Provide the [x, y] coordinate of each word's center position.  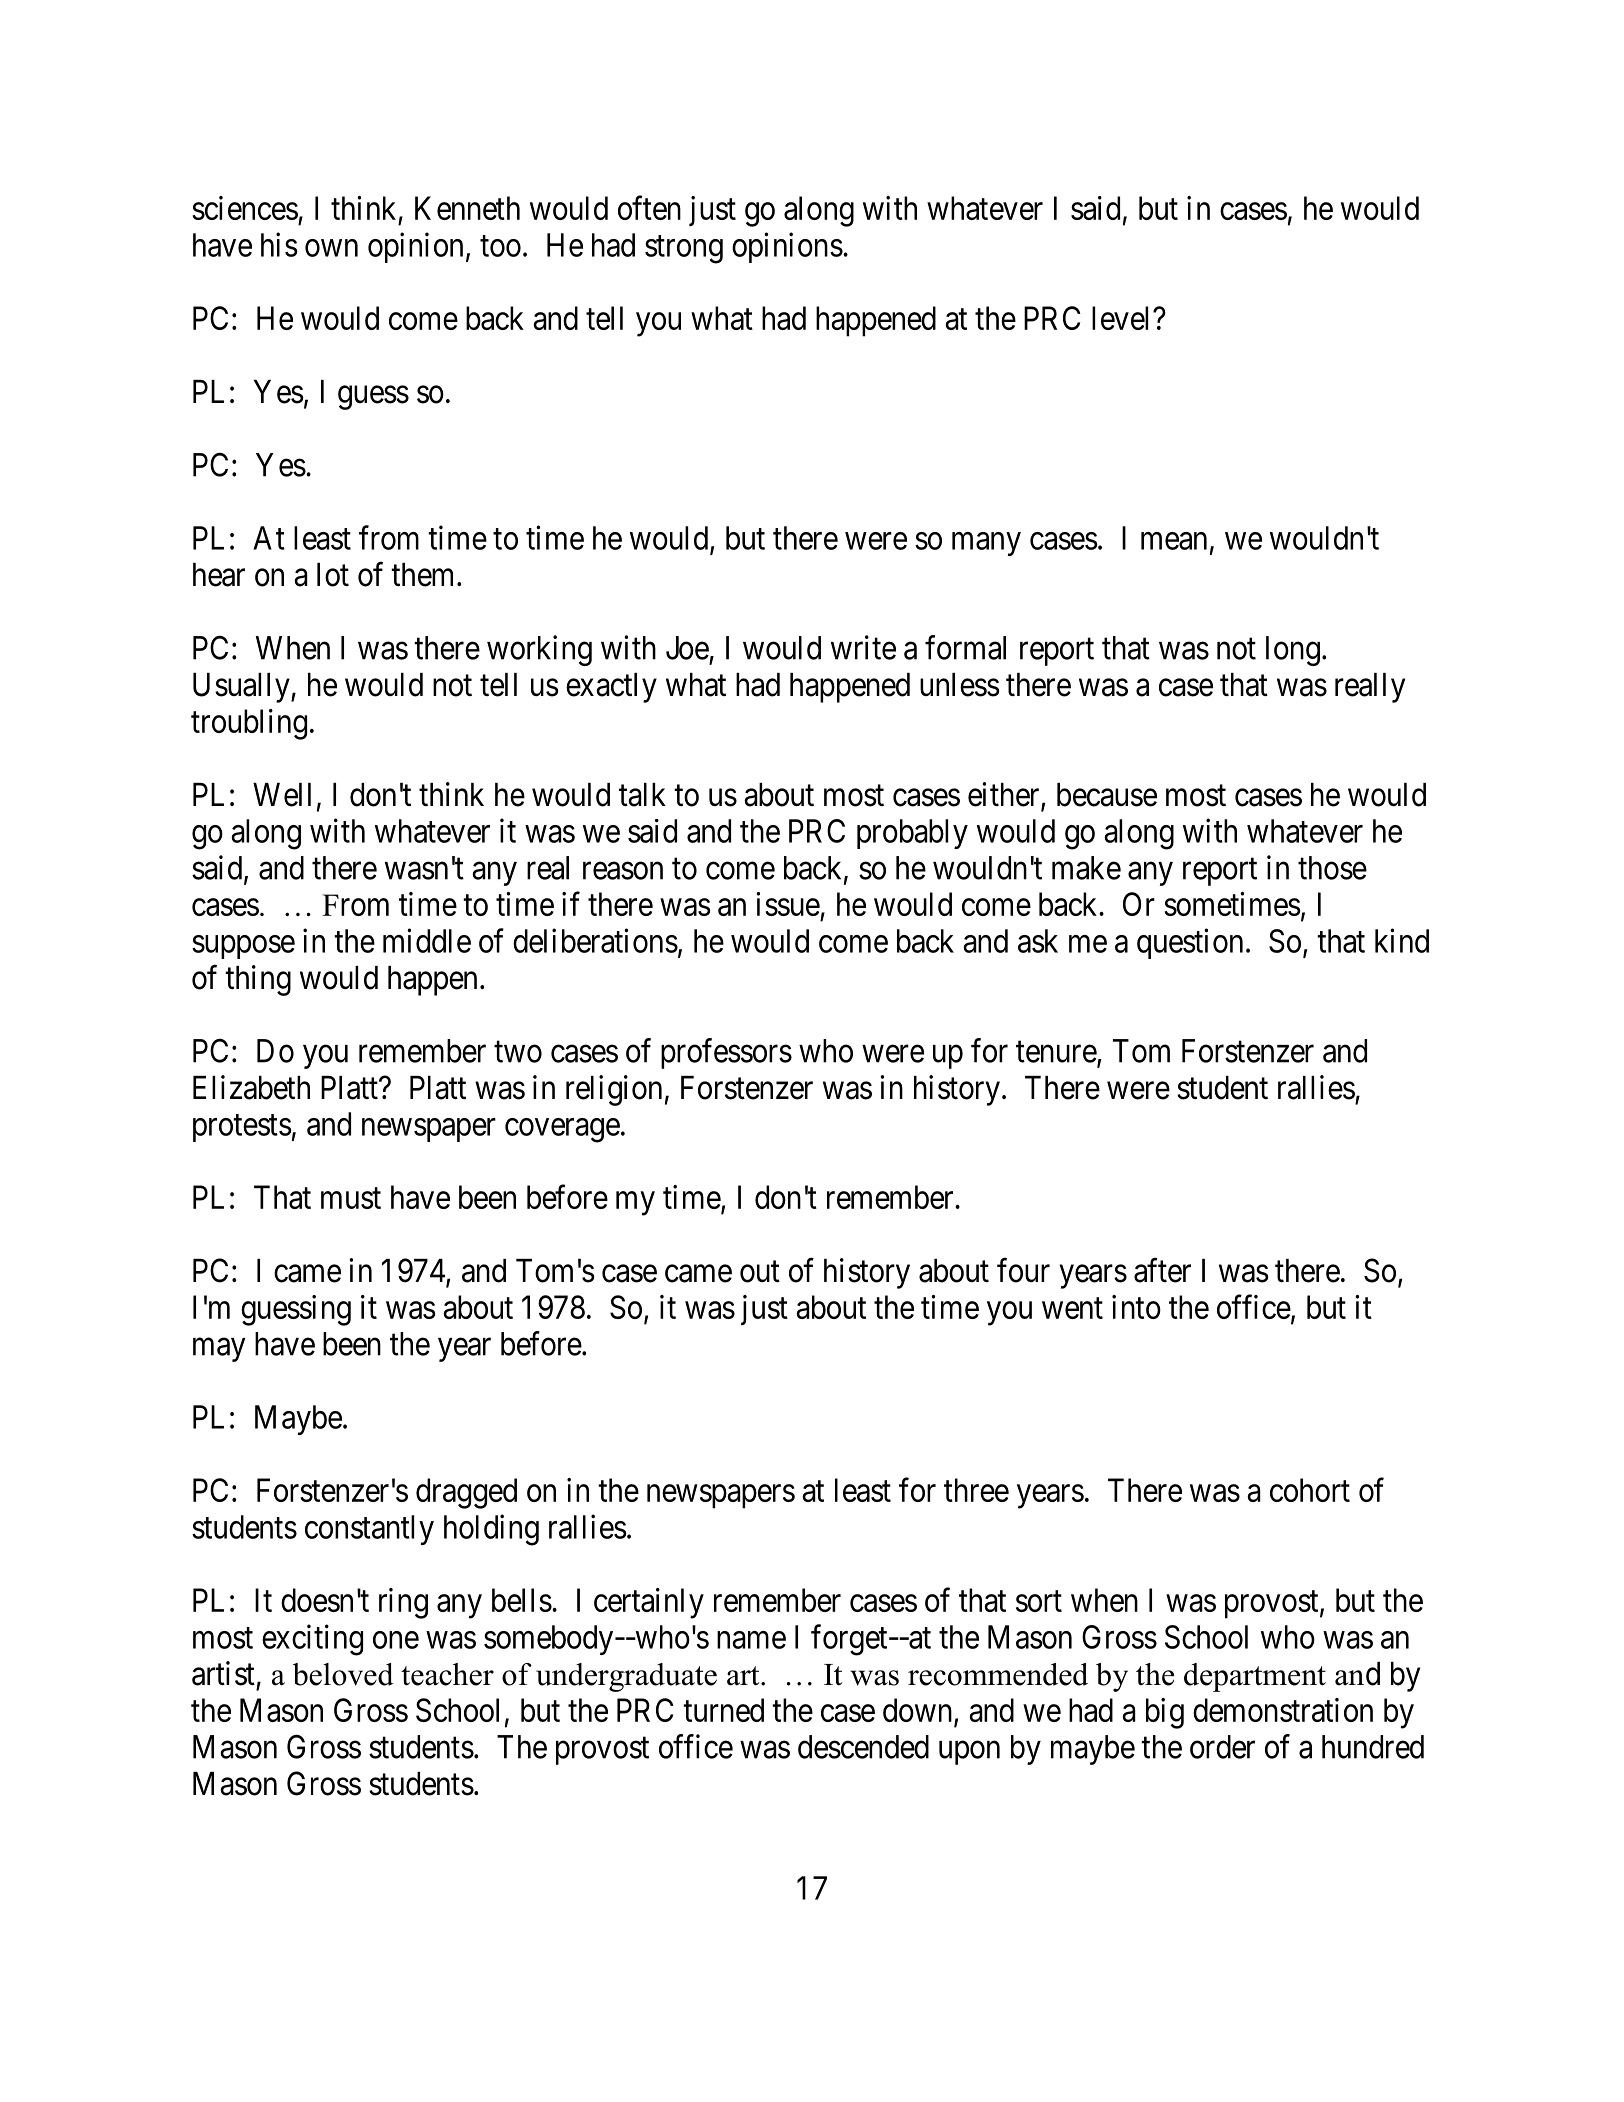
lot [333, 575]
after [1162, 1270]
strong [684, 250]
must [351, 1198]
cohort [1310, 1490]
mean [1174, 541]
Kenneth [467, 208]
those [1332, 868]
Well [282, 795]
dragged [466, 1493]
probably [912, 834]
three [976, 1490]
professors [726, 1053]
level [1123, 318]
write [863, 647]
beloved [343, 1674]
